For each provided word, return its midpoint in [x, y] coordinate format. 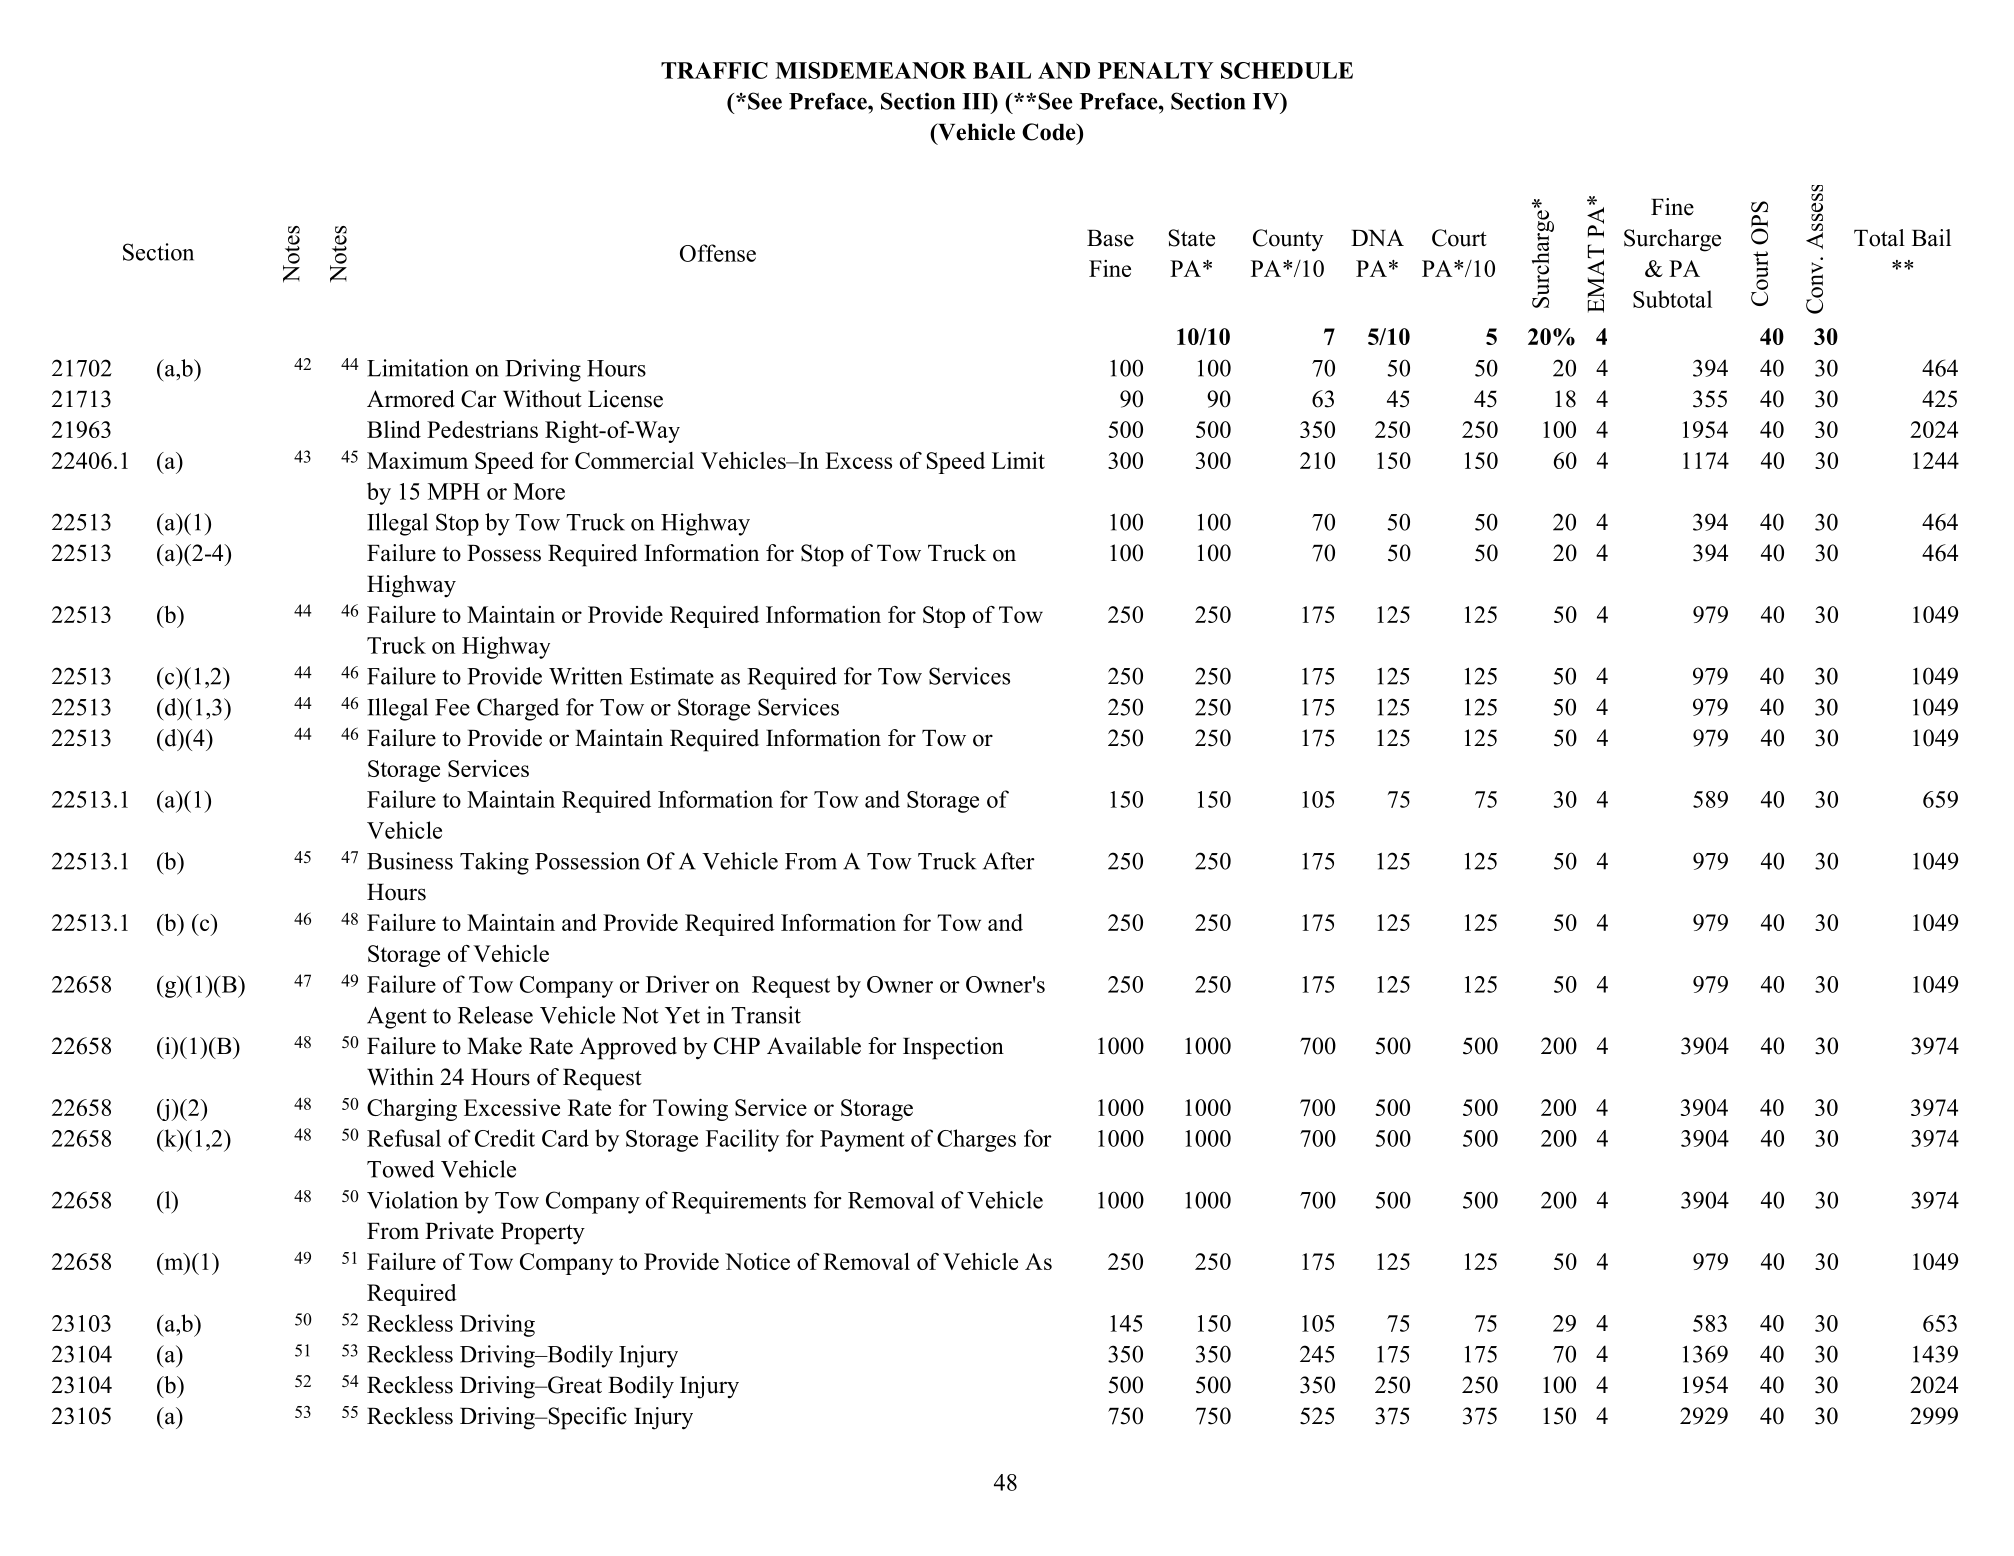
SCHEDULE [1287, 70]
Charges [976, 1140]
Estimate [672, 676]
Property [543, 1234]
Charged [518, 709]
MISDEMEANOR [870, 70]
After [1009, 861]
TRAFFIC [714, 70]
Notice [757, 1261]
